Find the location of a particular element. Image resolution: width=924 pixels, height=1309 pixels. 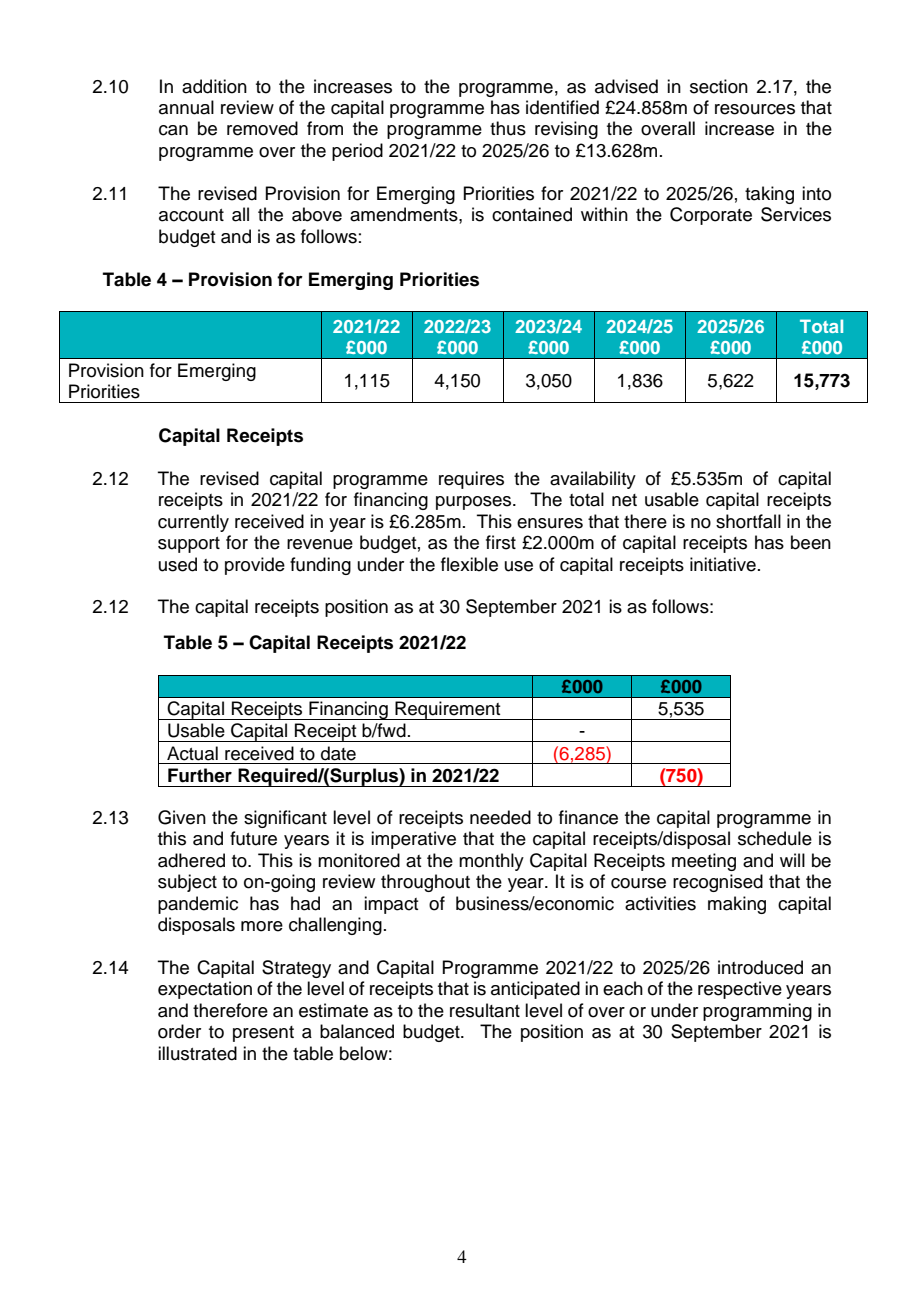

thus is located at coordinates (508, 128).
